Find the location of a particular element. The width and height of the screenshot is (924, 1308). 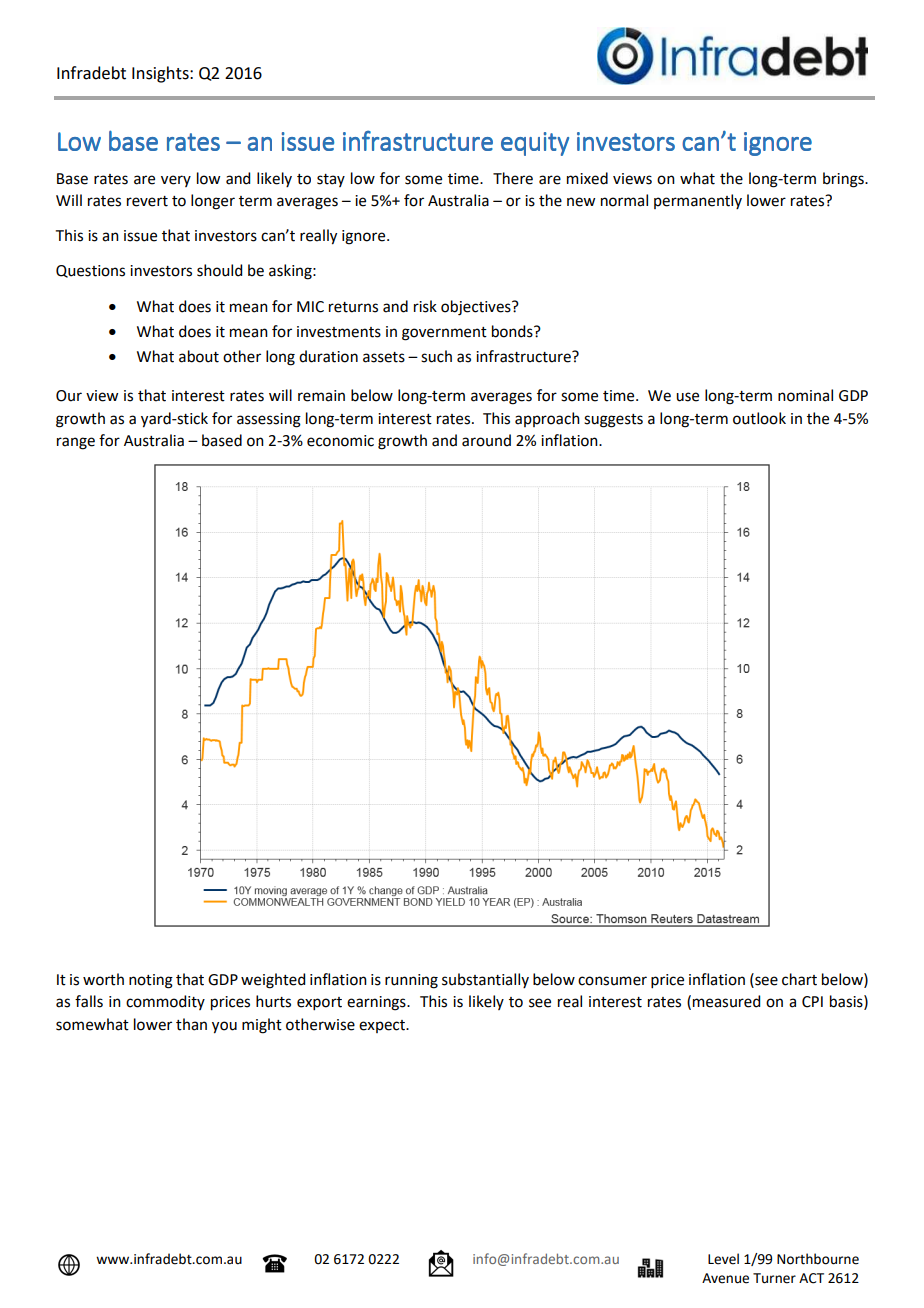

than is located at coordinates (191, 1024).
